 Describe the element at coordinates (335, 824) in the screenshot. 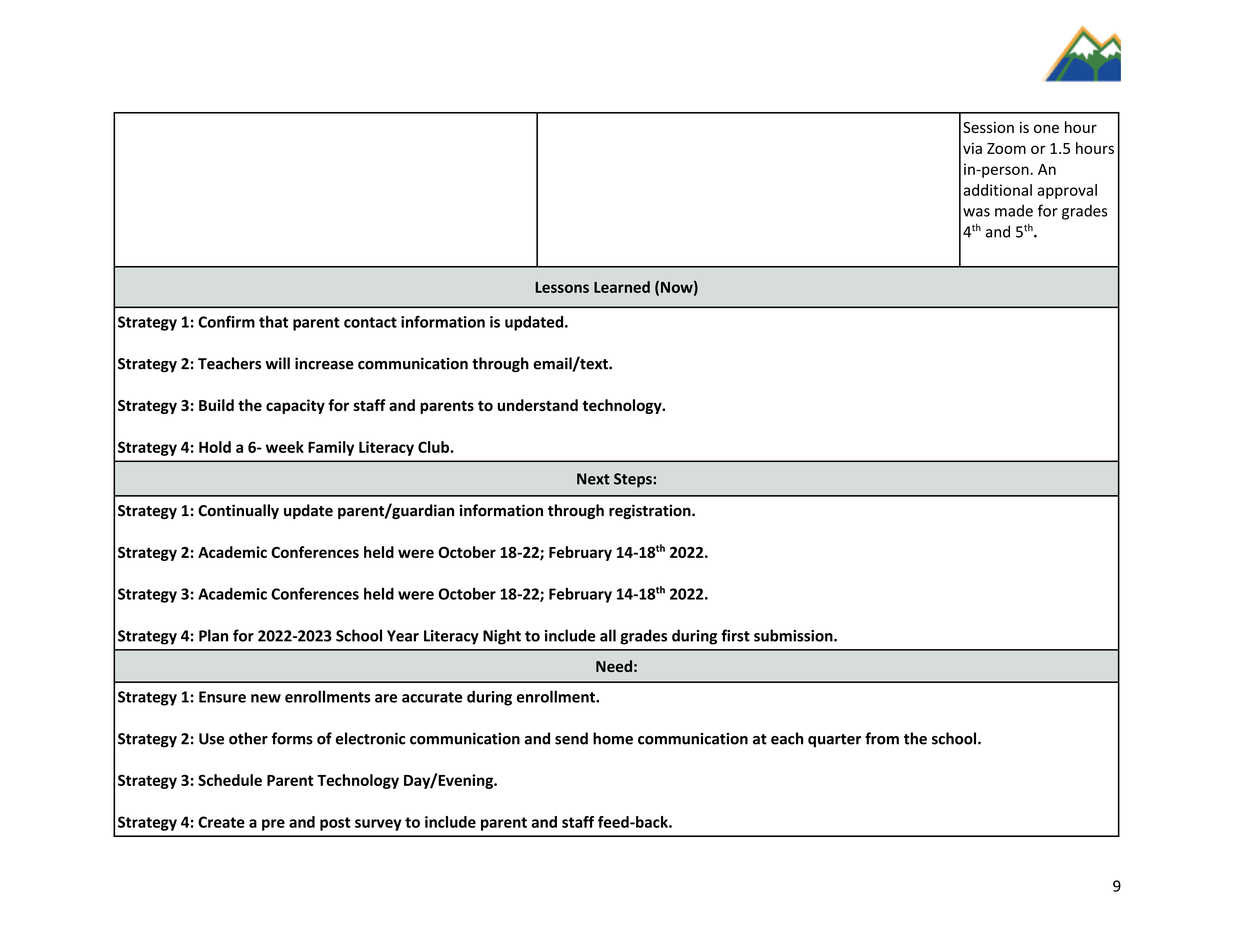

I see `post` at that location.
